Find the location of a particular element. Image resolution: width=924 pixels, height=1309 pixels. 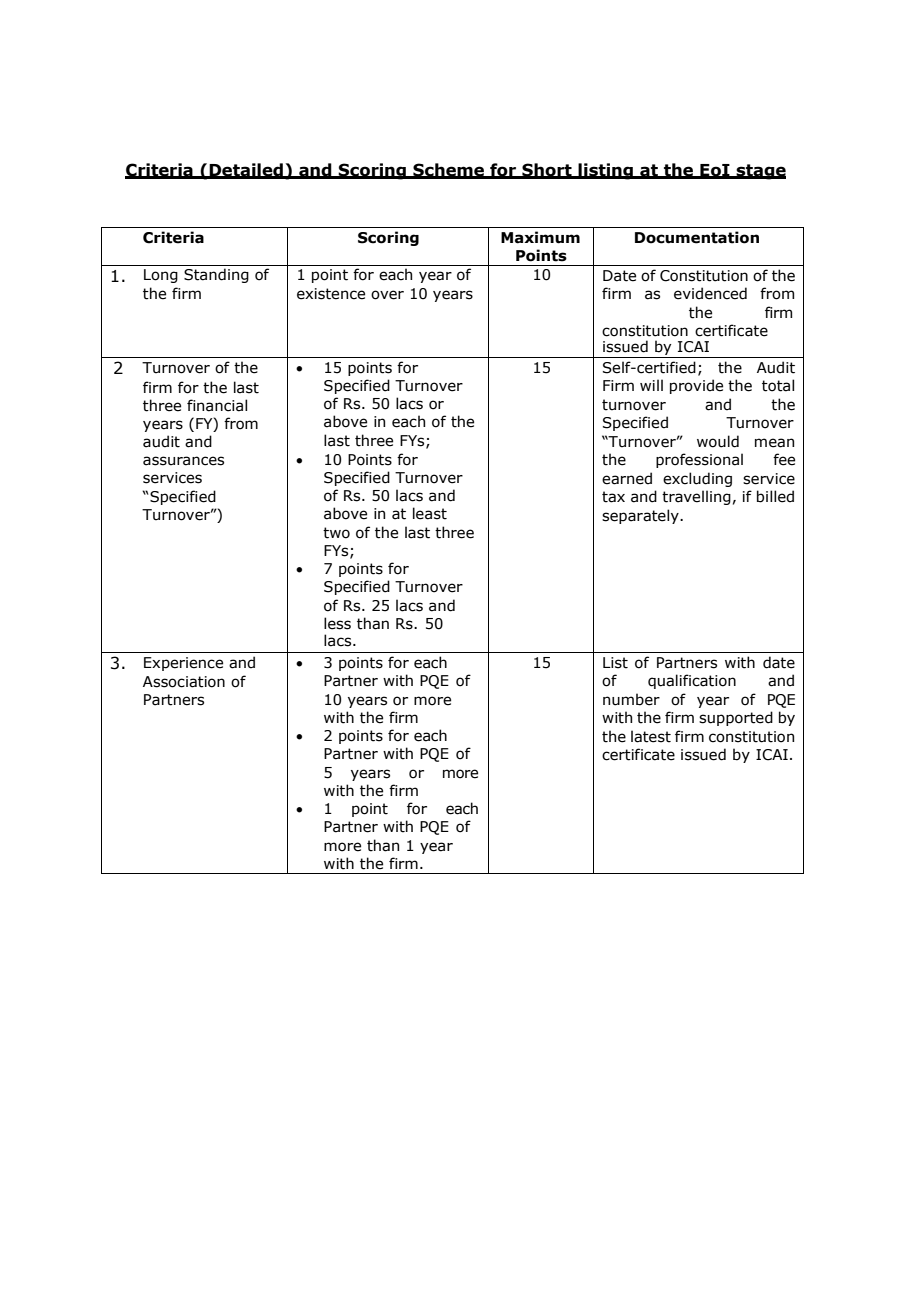

least is located at coordinates (430, 513).
